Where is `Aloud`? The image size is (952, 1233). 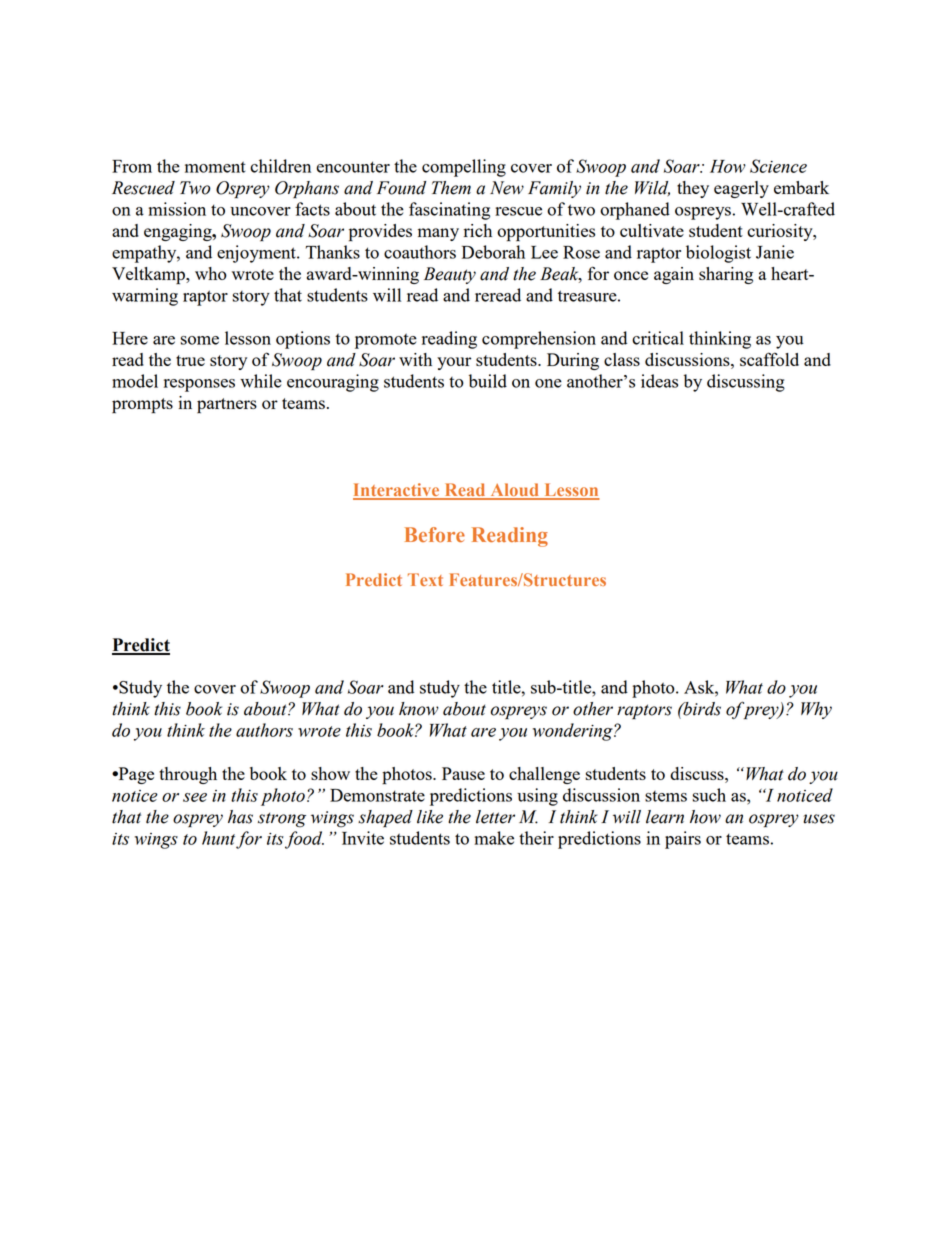
Aloud is located at coordinates (514, 491).
